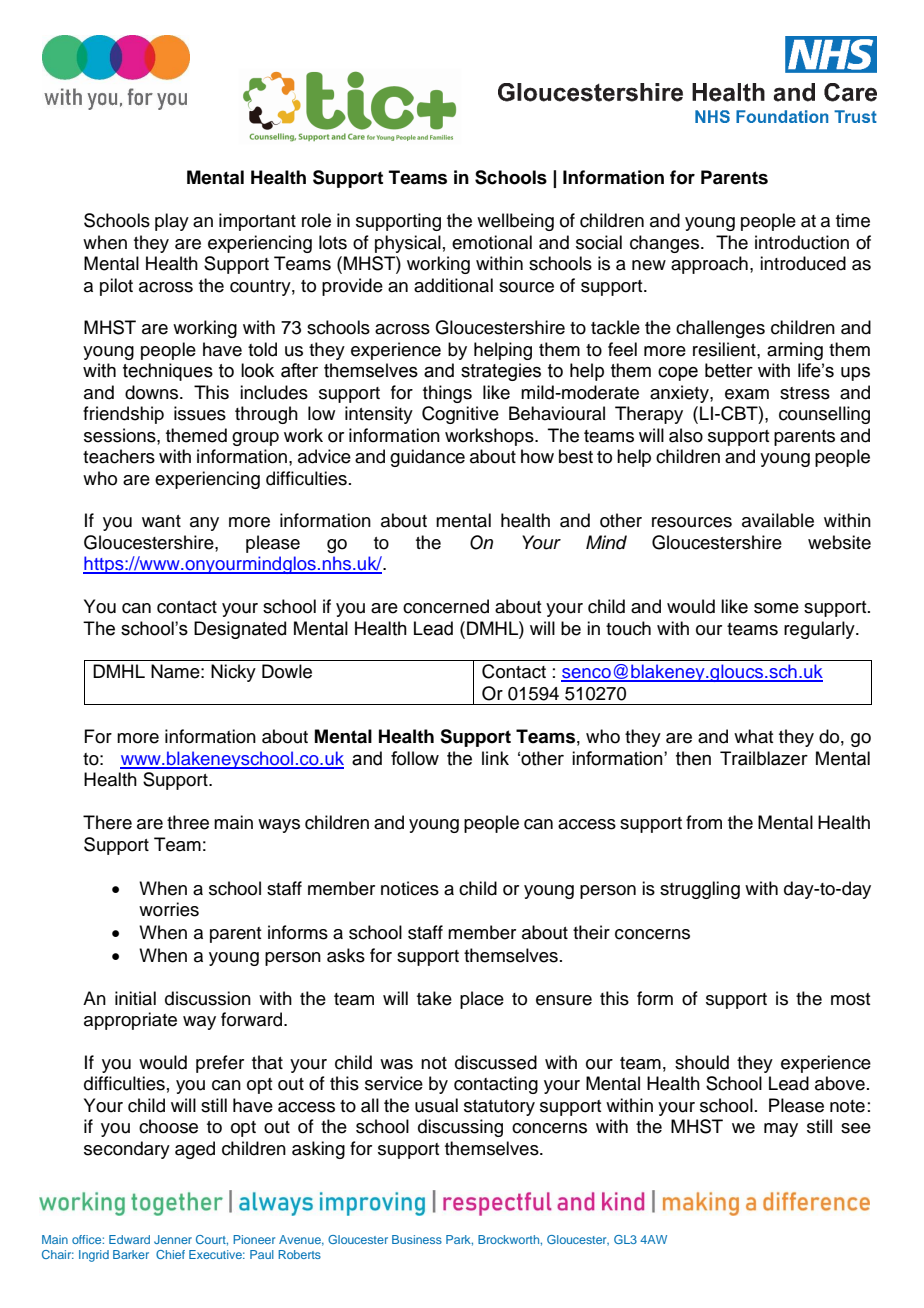 The image size is (924, 1308). Describe the element at coordinates (417, 1239) in the document. I see `Business` at that location.
